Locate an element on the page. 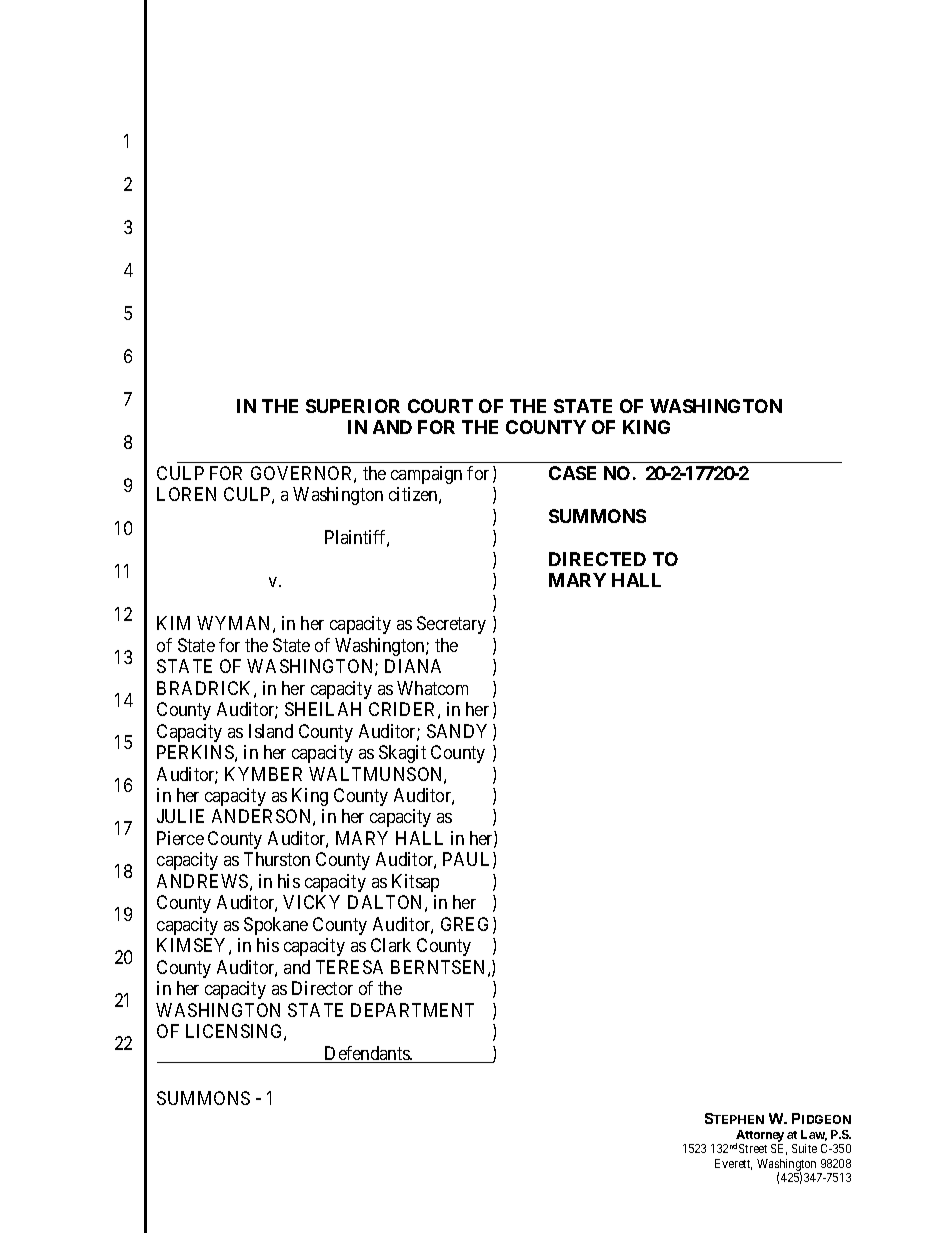 The width and height of the page is (952, 1233). DIRECTED is located at coordinates (597, 559).
